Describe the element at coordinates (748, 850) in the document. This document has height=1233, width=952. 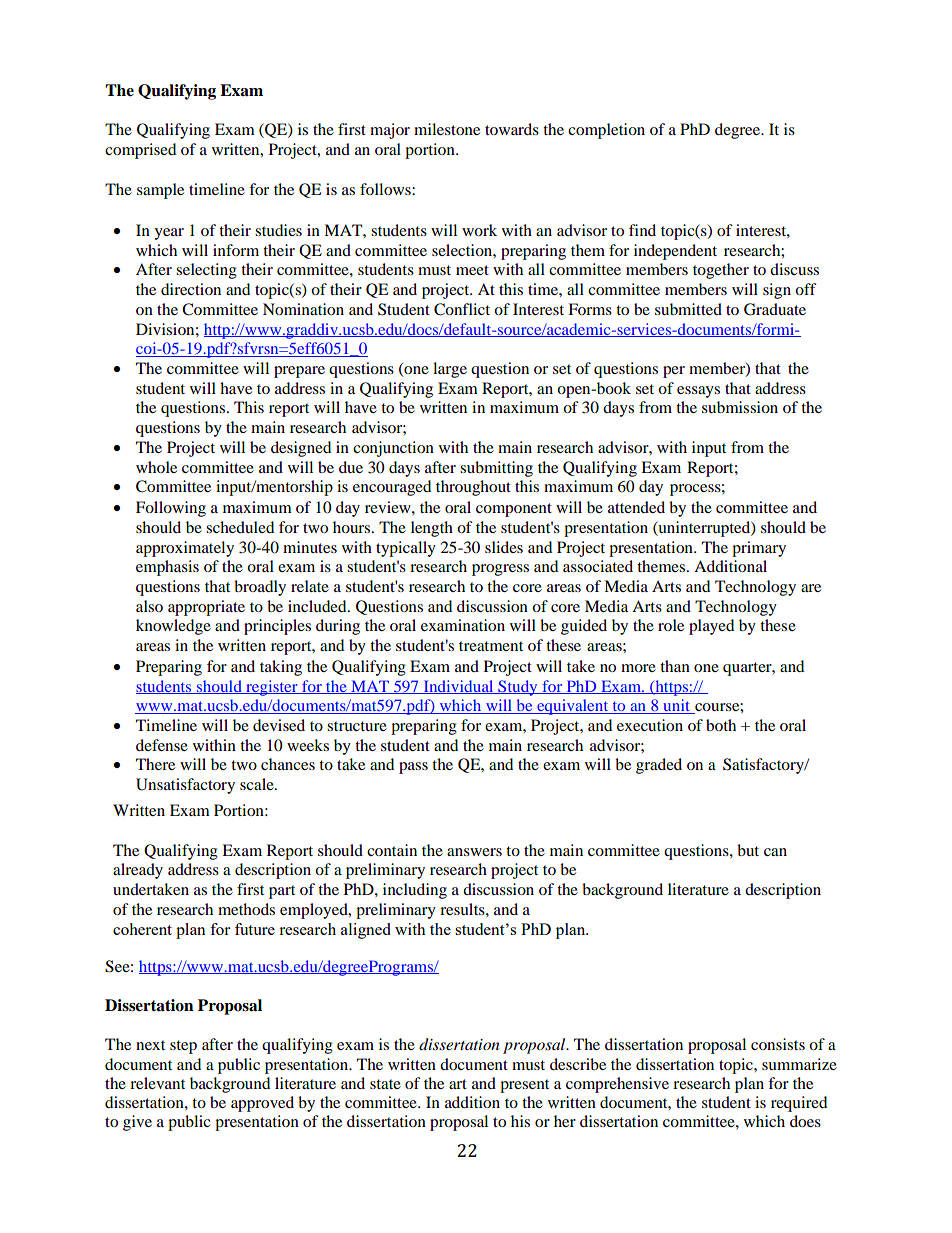
I see `but` at that location.
